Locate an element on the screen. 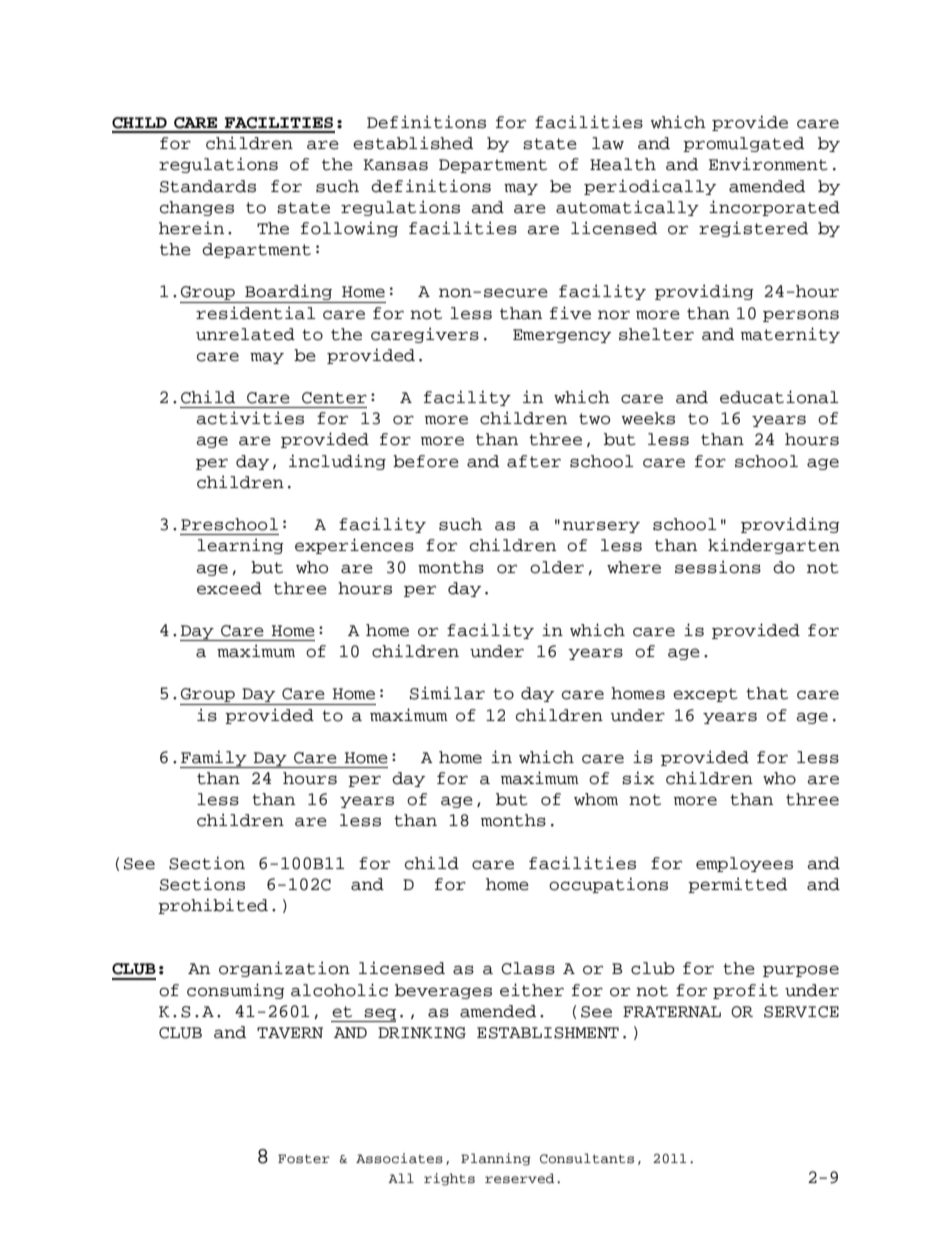 This screenshot has height=1233, width=952. permitted is located at coordinates (737, 885).
